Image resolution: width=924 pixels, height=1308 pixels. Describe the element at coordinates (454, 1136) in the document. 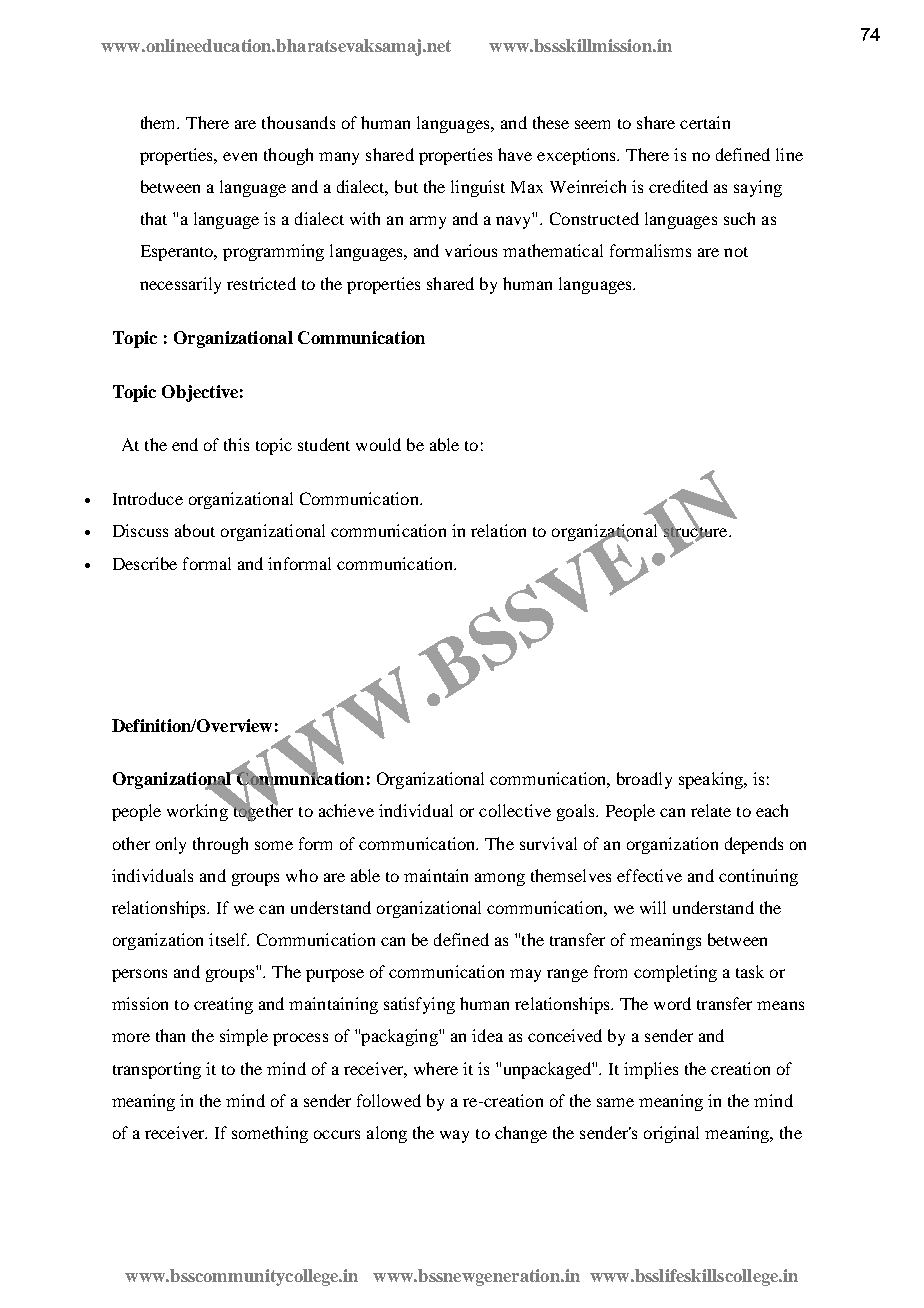

I see `way` at that location.
